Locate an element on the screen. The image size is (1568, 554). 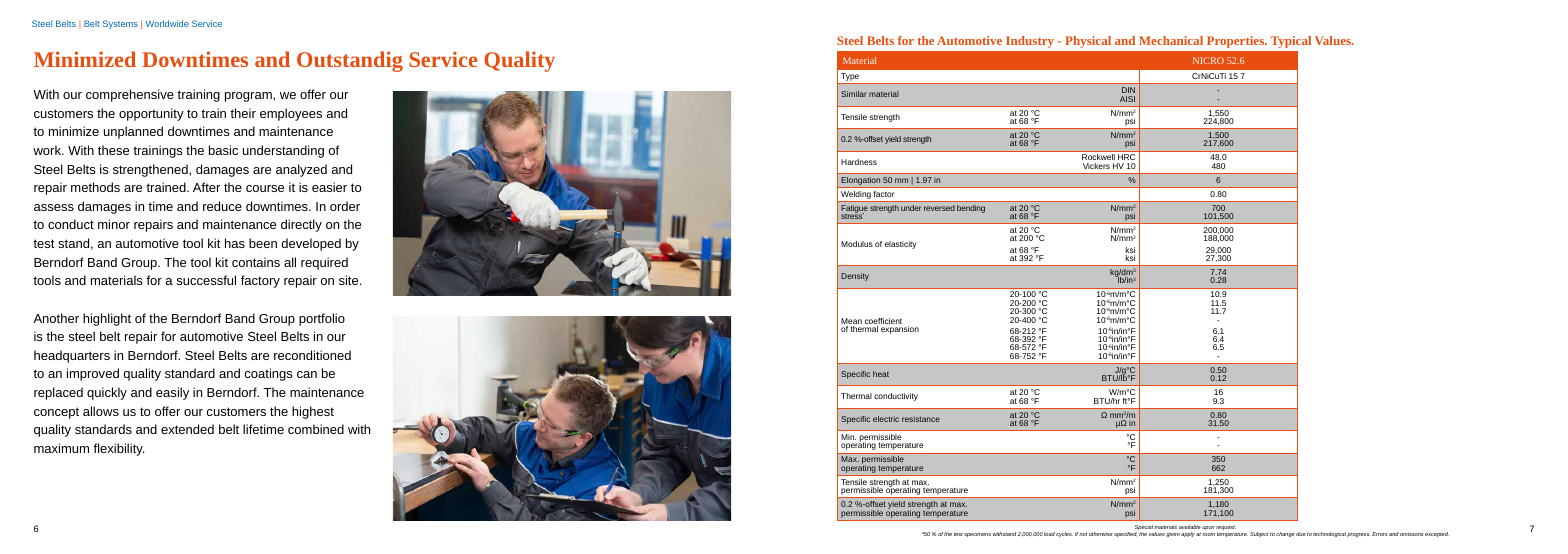
Density is located at coordinates (855, 277).
